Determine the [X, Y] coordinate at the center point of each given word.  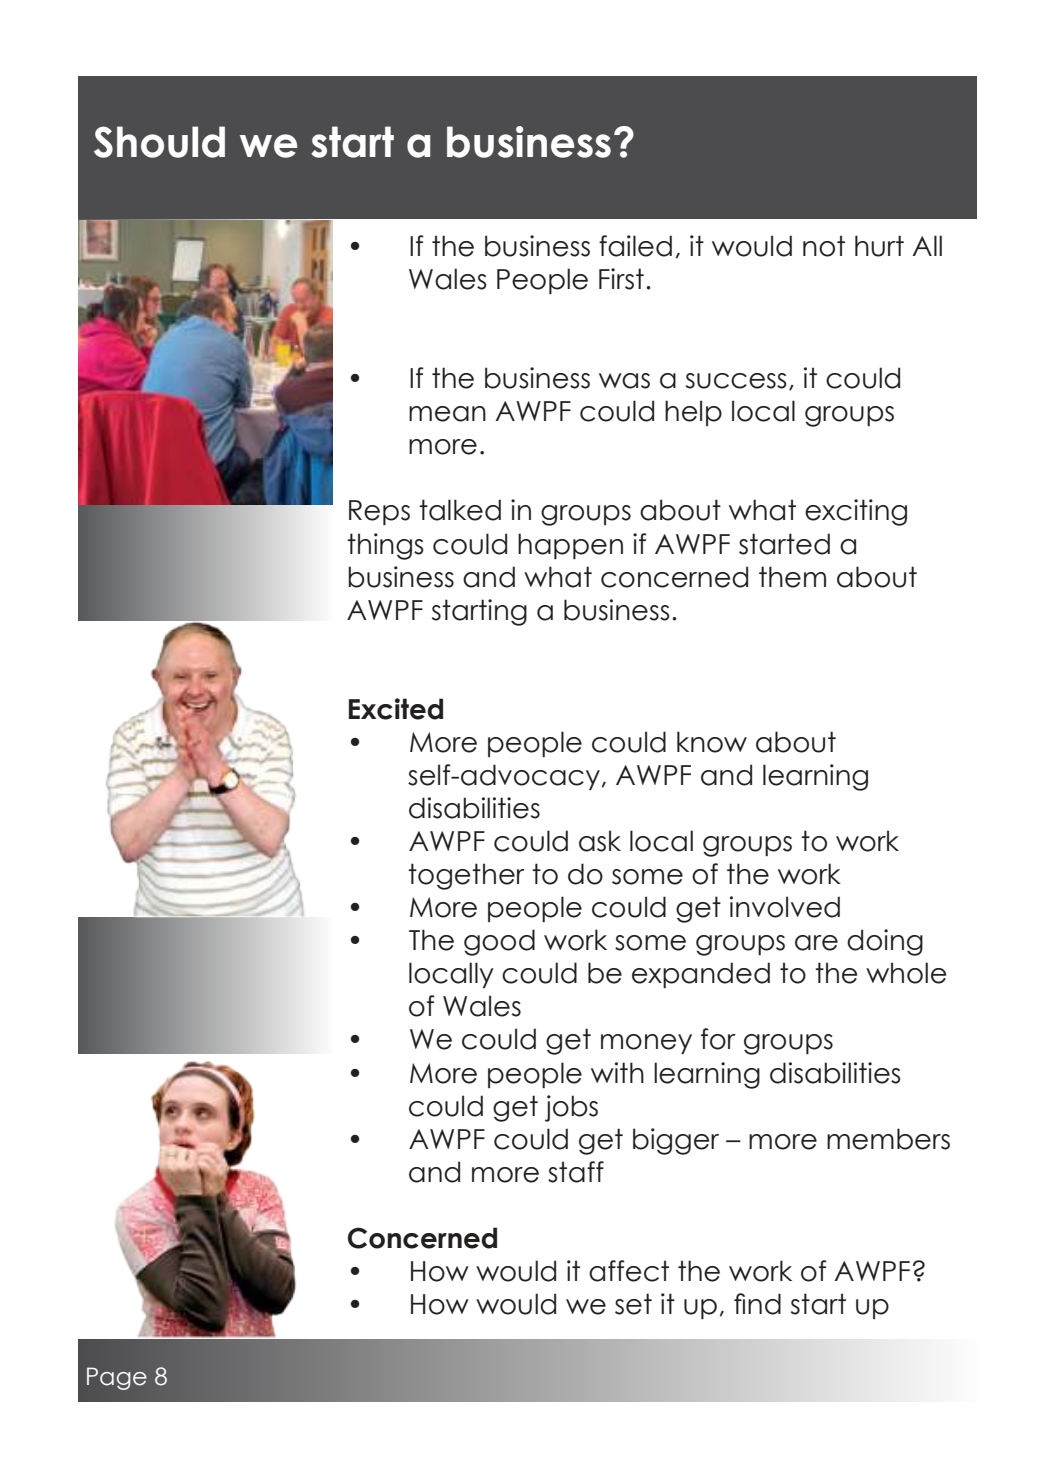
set [633, 1304]
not [824, 246]
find [757, 1304]
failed [635, 246]
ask [600, 841]
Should [159, 142]
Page [117, 1378]
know [712, 742]
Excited [396, 709]
